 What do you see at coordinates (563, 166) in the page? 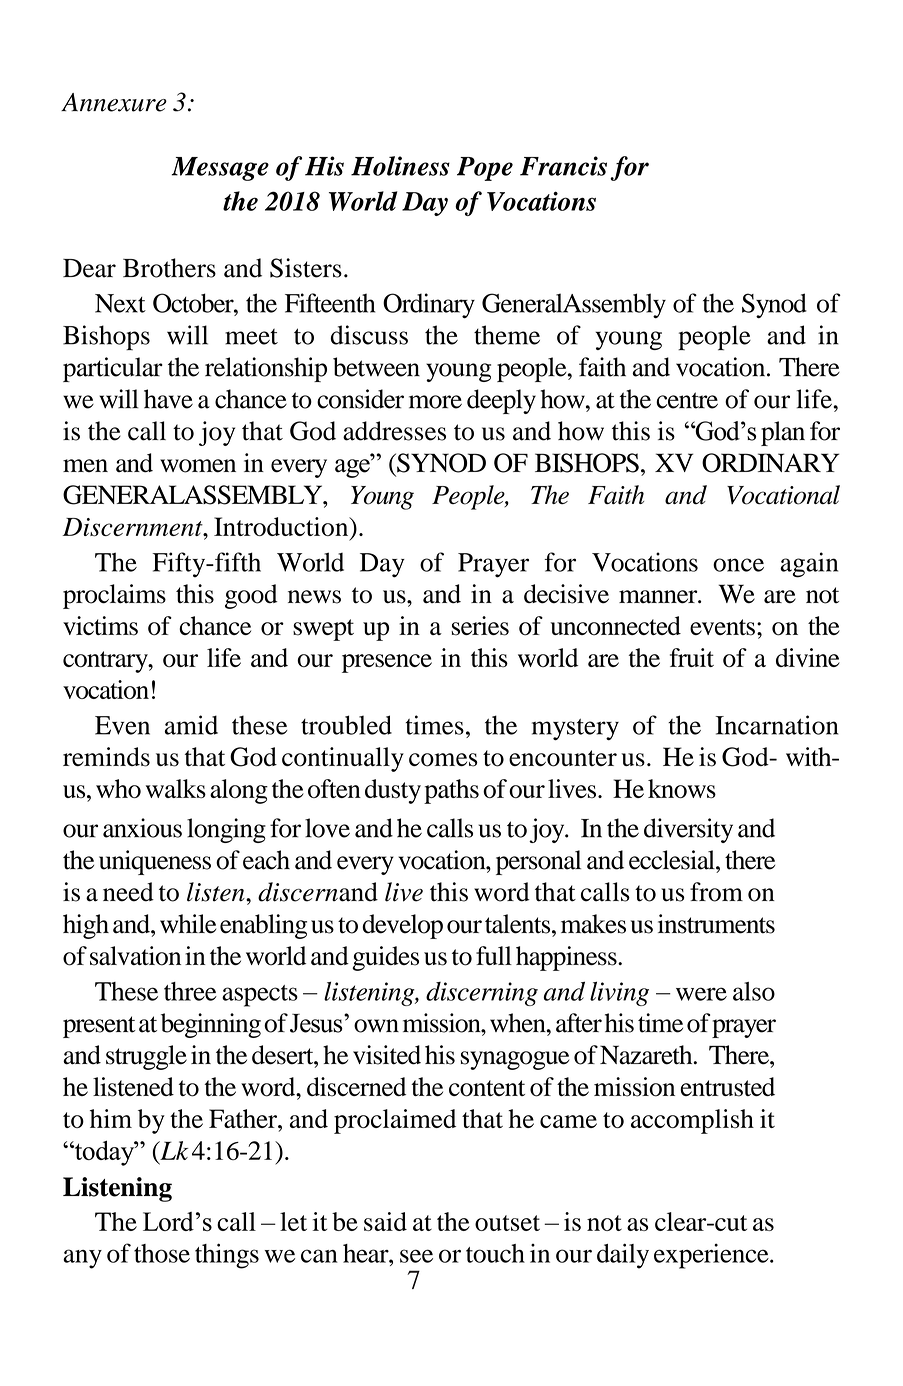
I see `Francis` at bounding box center [563, 166].
